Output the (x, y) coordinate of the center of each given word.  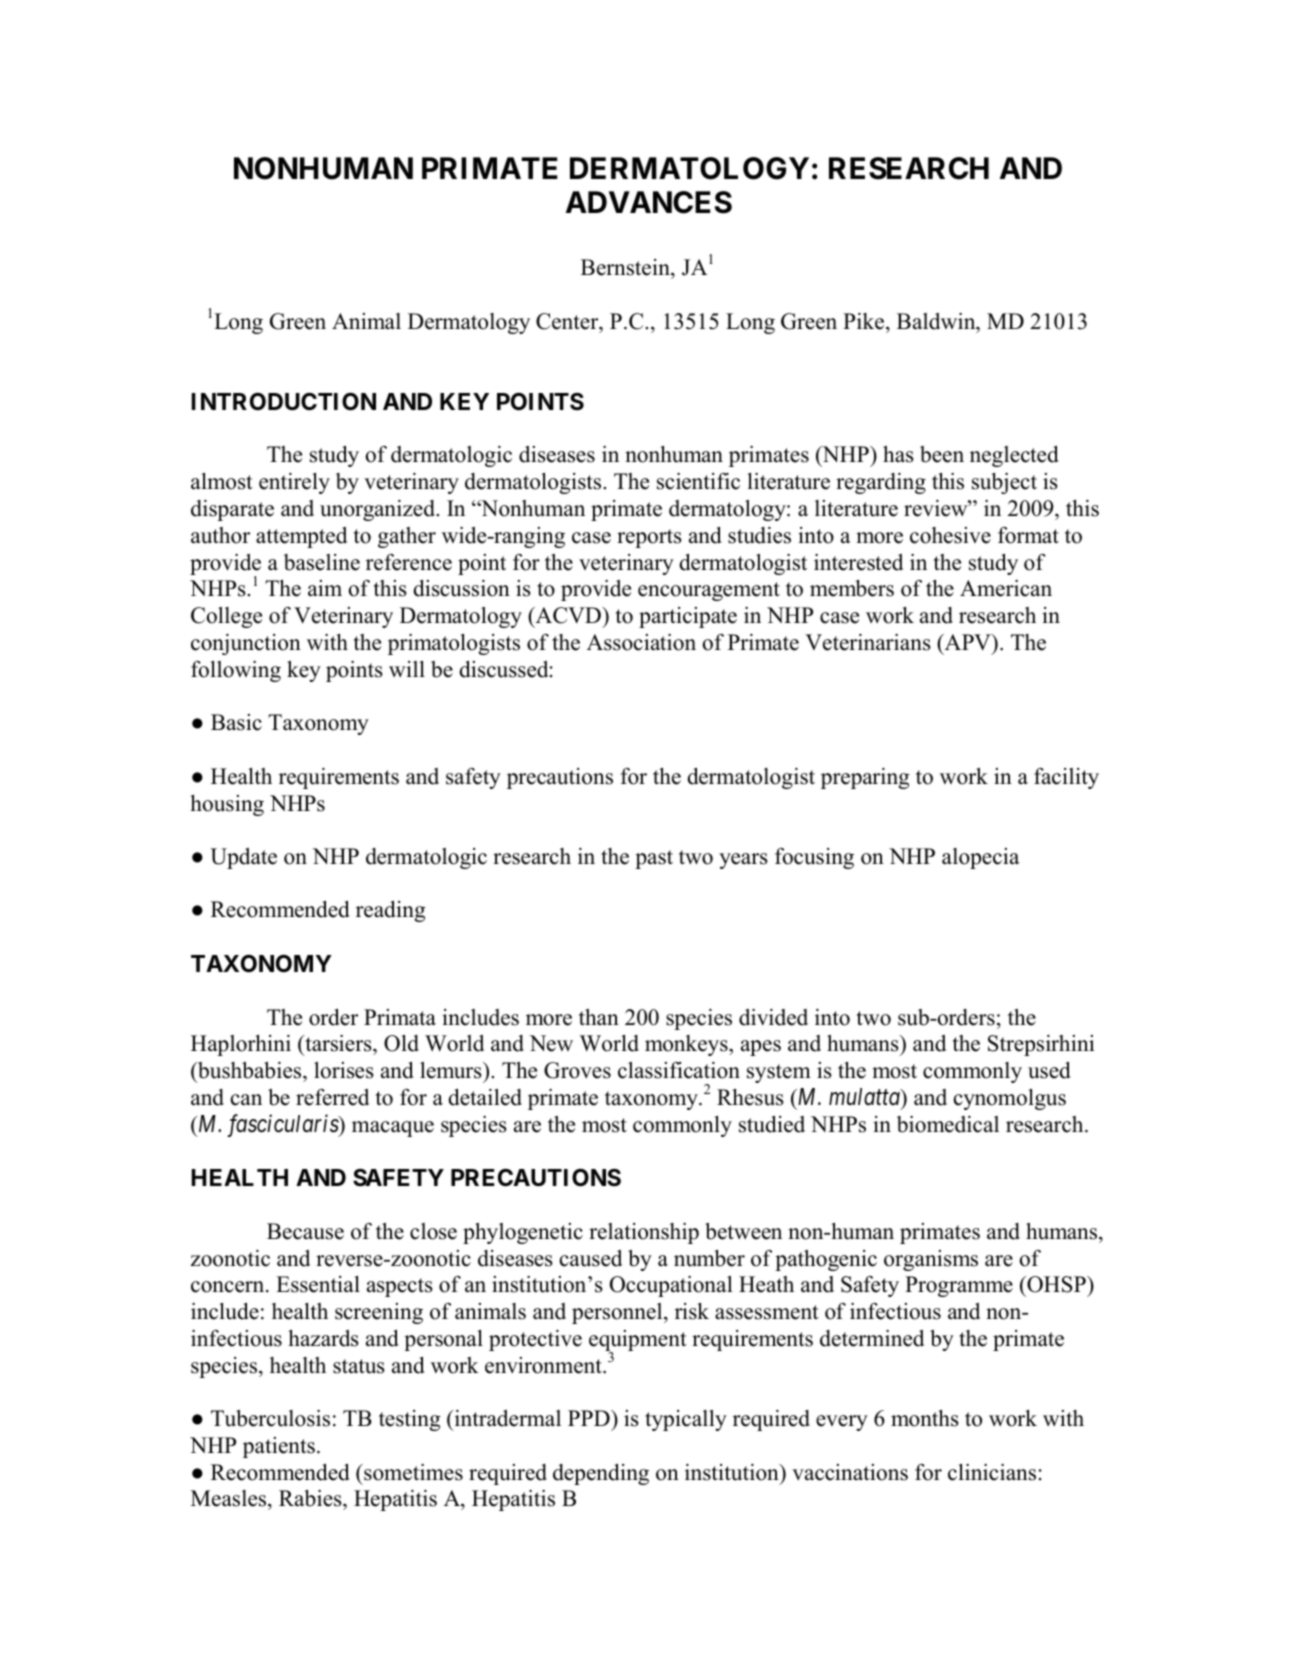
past (654, 859)
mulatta (865, 1097)
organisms (931, 1260)
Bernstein (626, 267)
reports (649, 538)
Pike (865, 321)
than (599, 1017)
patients (279, 1447)
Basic (236, 722)
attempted (301, 537)
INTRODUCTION (283, 401)
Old (401, 1043)
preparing (865, 778)
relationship (644, 1233)
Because (305, 1231)
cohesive (950, 535)
